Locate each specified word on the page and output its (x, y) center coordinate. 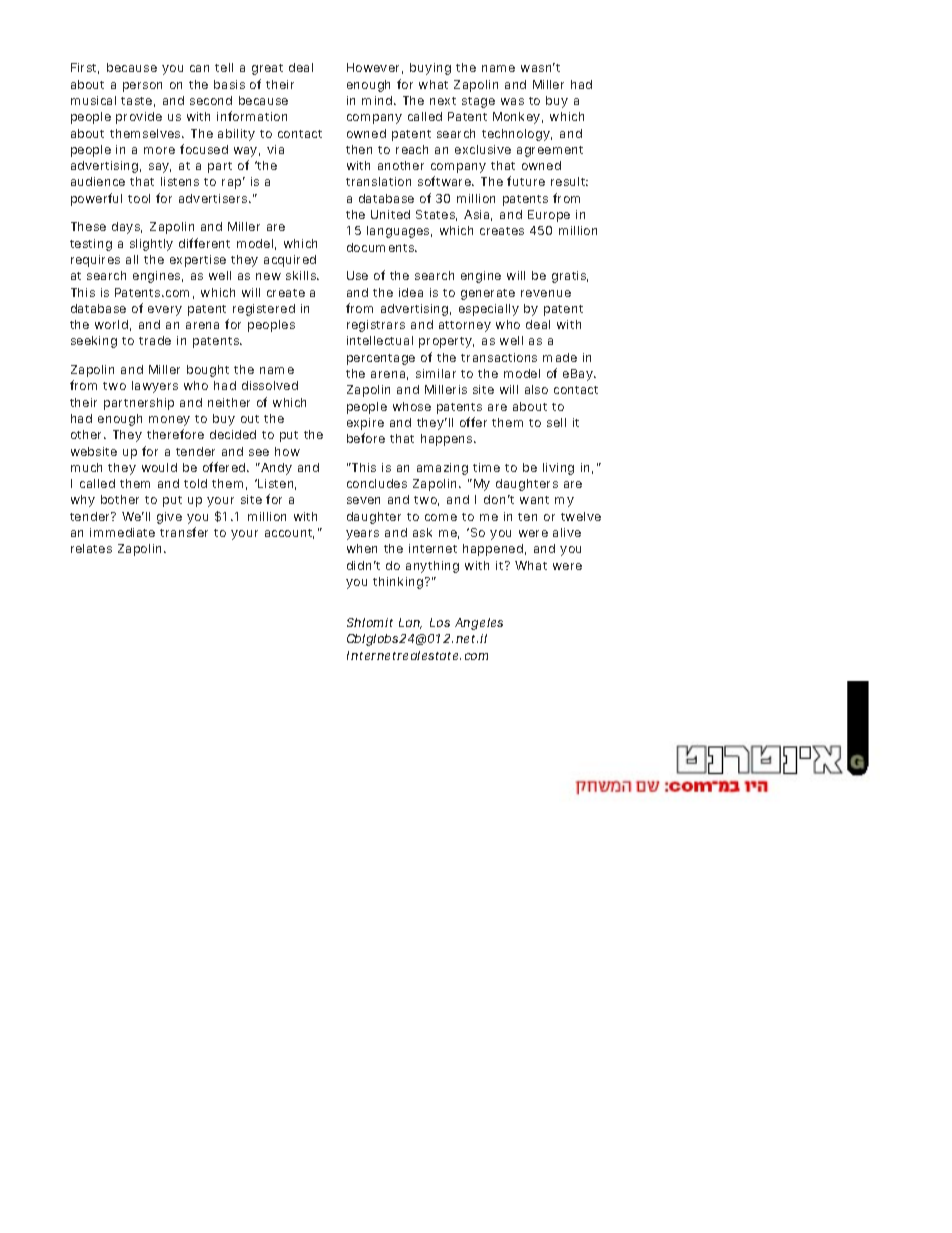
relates (91, 548)
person (142, 87)
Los (440, 622)
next (443, 101)
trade (155, 340)
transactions (499, 357)
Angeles (479, 624)
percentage (381, 359)
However (373, 67)
